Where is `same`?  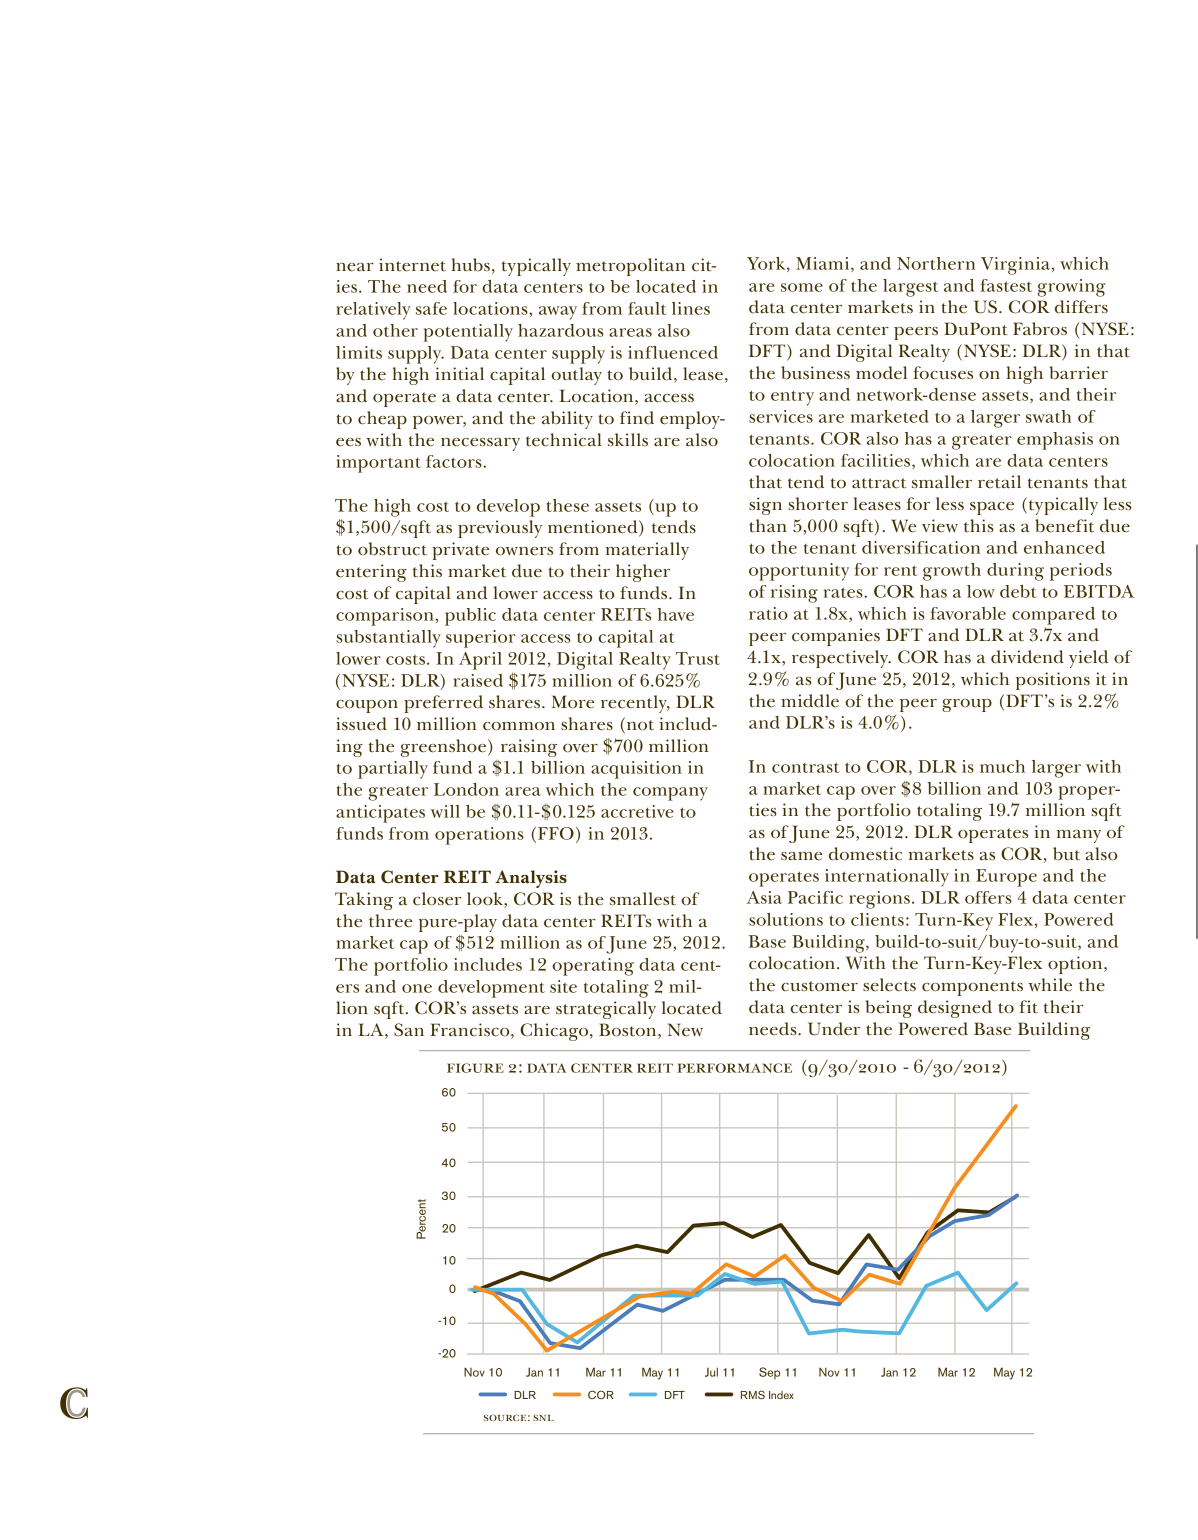
same is located at coordinates (801, 856).
